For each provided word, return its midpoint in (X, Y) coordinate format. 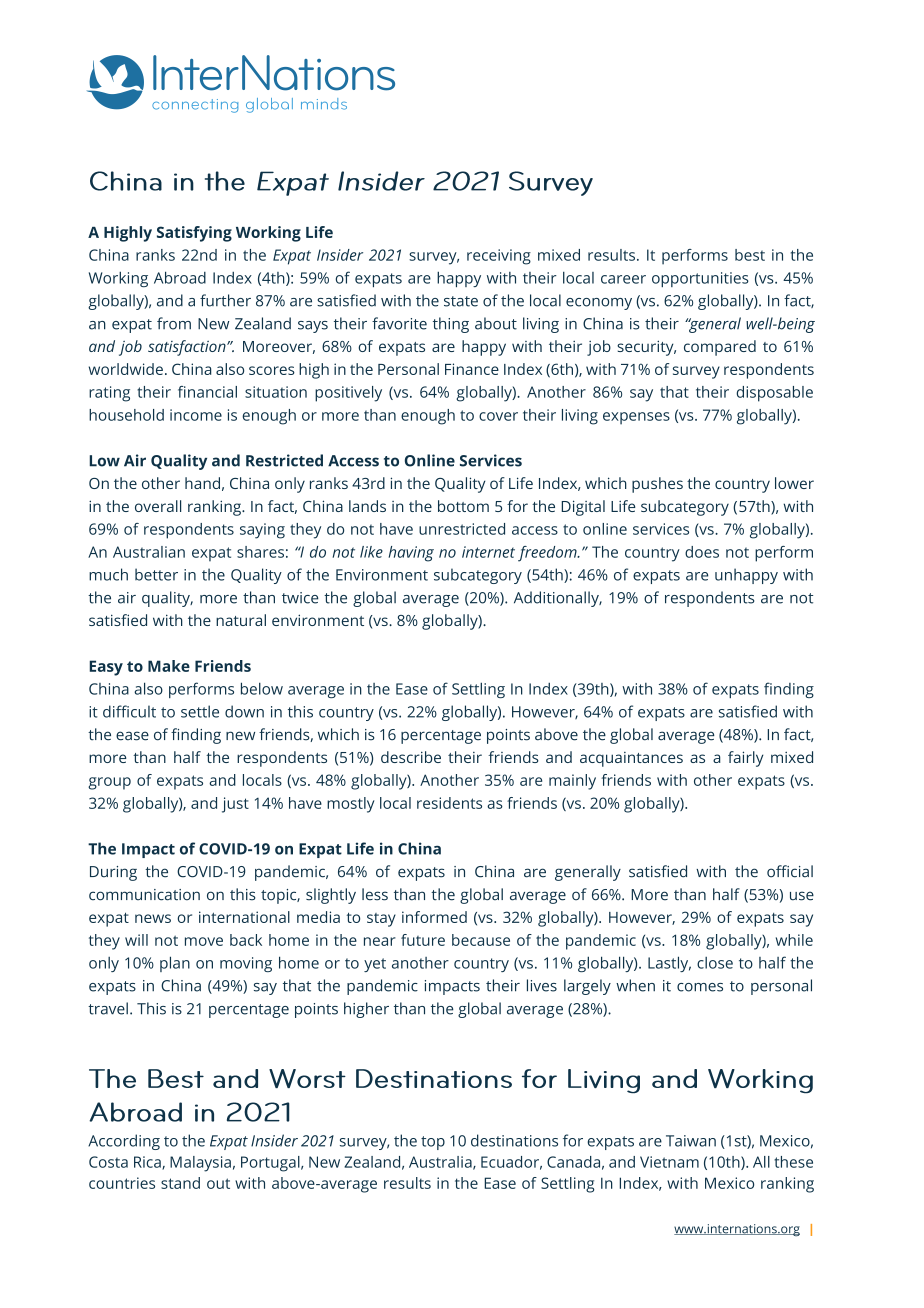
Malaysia (200, 1164)
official (790, 871)
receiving (499, 257)
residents (449, 803)
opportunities (700, 279)
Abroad (180, 277)
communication (144, 895)
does (702, 552)
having (411, 554)
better (156, 574)
